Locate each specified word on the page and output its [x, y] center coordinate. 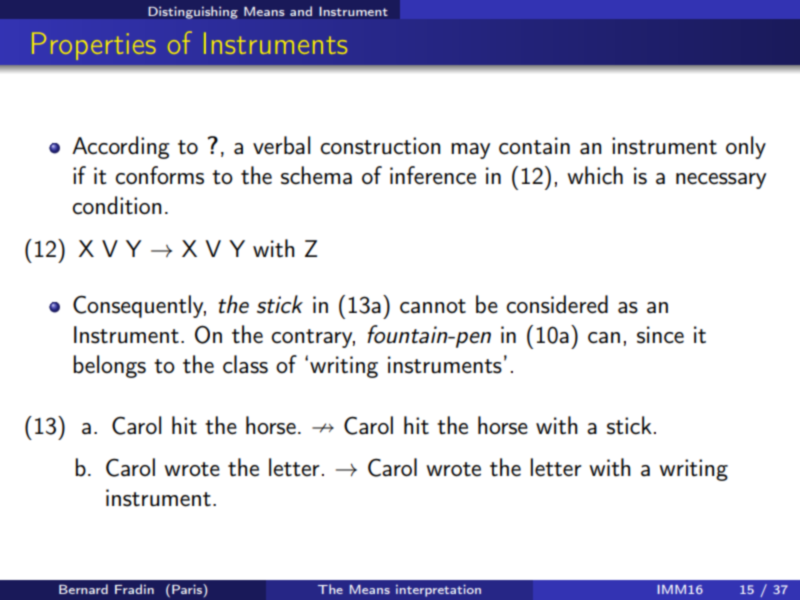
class [245, 364]
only [746, 147]
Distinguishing [193, 12]
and [301, 11]
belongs [109, 366]
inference [433, 175]
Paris [188, 589]
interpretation [438, 591]
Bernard [83, 589]
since [660, 335]
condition [117, 205]
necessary [721, 181]
